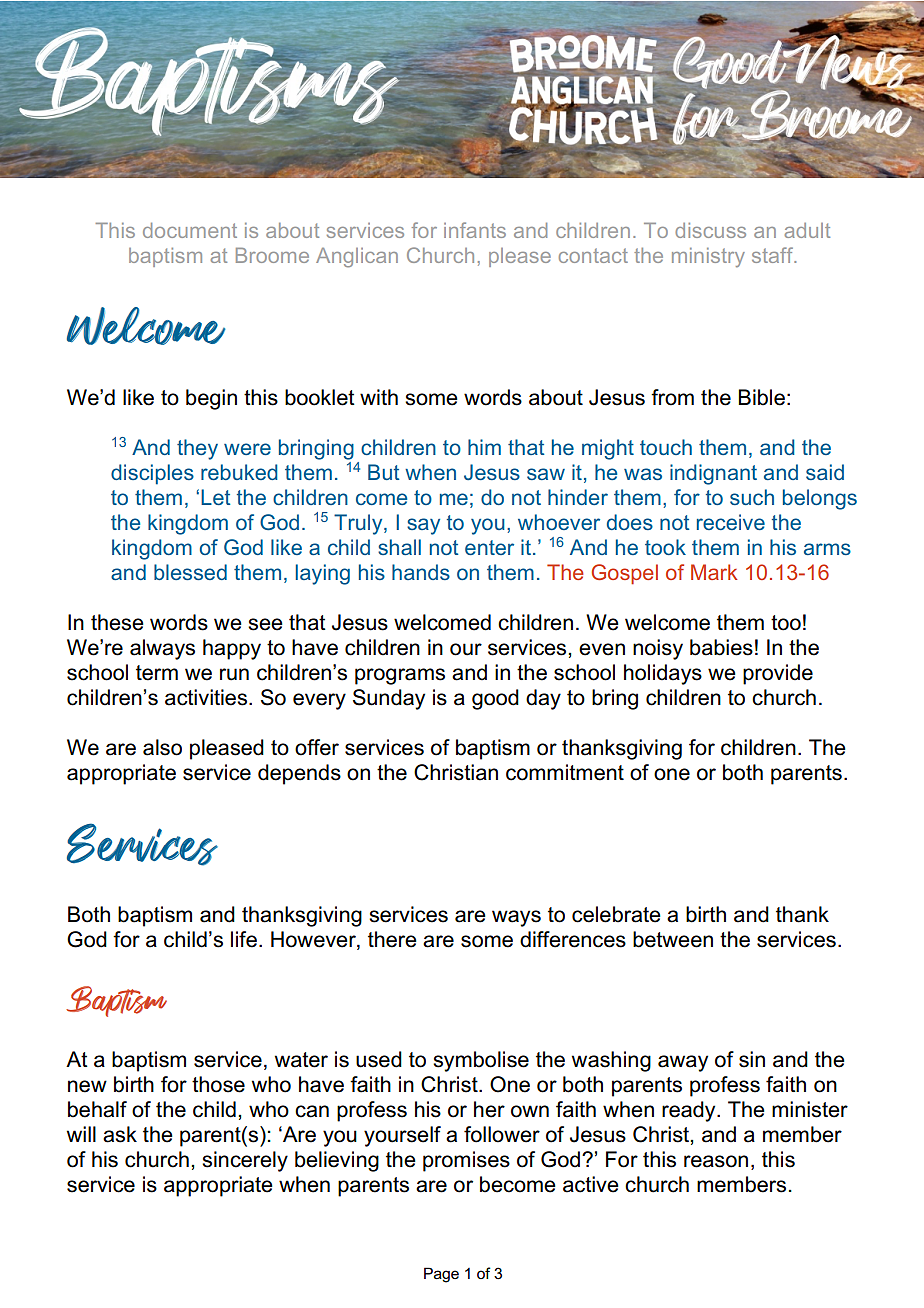  Describe the element at coordinates (190, 230) in the screenshot. I see `document` at that location.
